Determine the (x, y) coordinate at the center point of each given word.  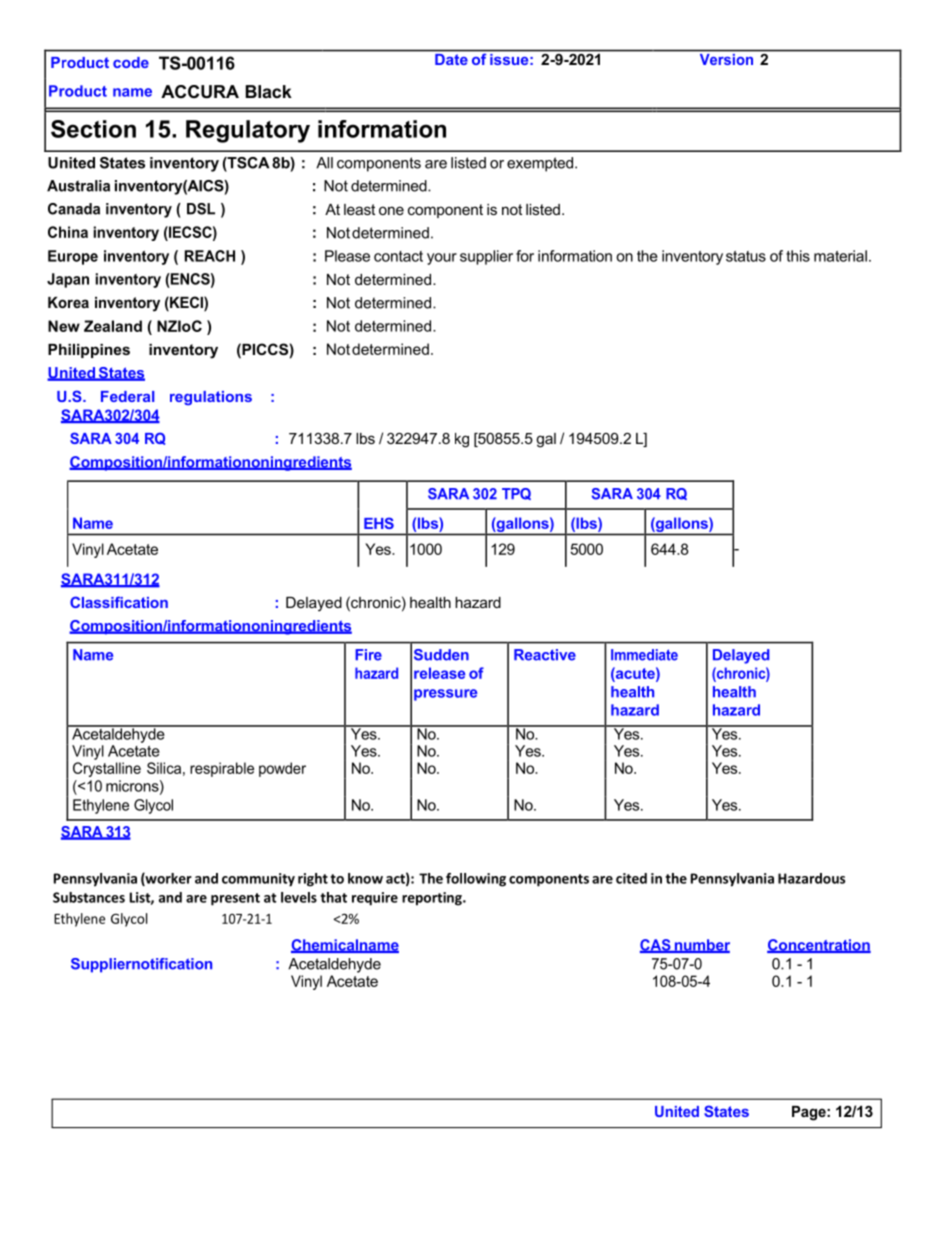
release (439, 673)
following (476, 880)
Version (726, 59)
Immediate (644, 655)
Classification (119, 602)
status (746, 256)
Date (451, 59)
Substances (89, 897)
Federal (127, 396)
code (131, 62)
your (442, 259)
